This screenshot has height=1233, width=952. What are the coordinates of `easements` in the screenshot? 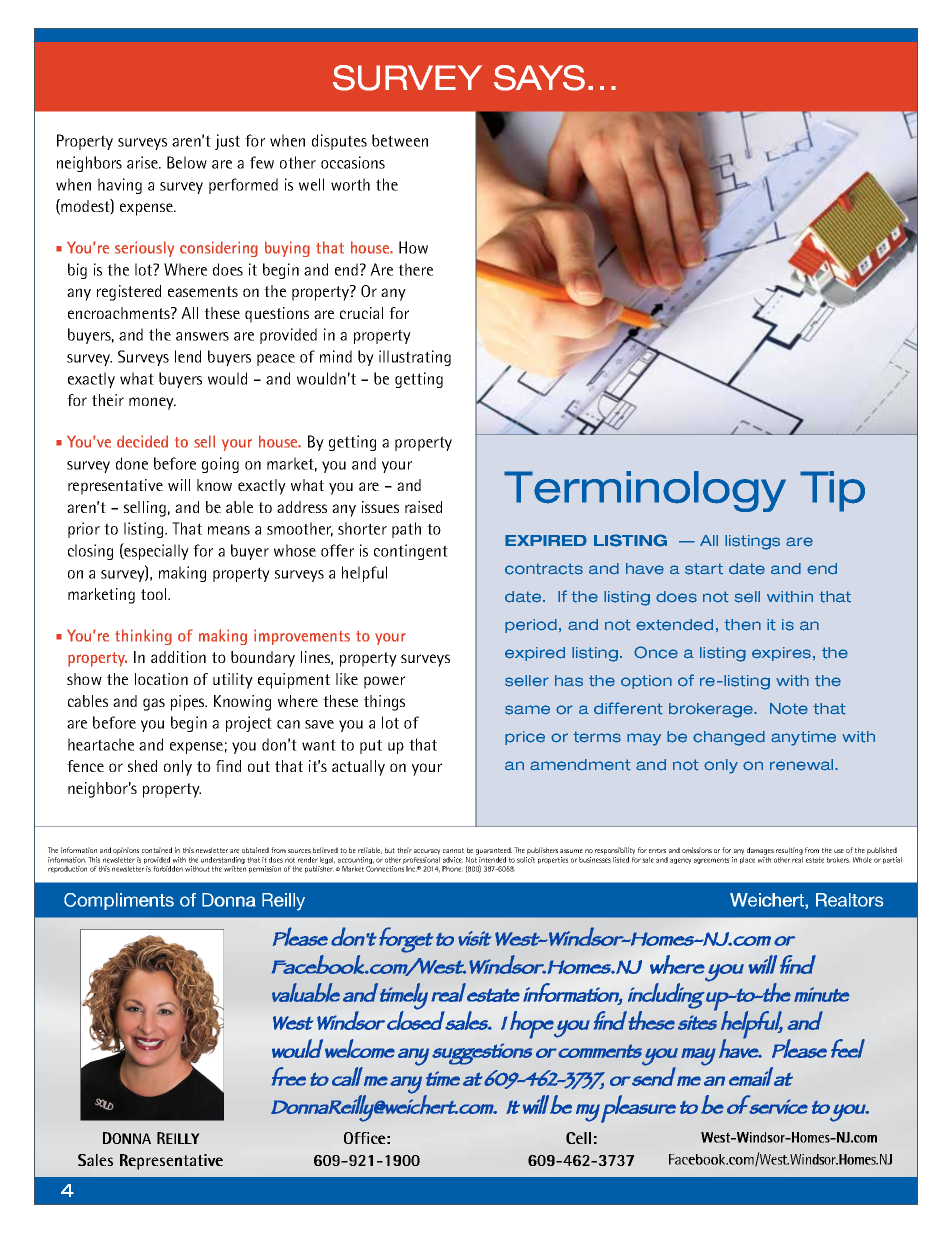 It's located at (203, 291).
